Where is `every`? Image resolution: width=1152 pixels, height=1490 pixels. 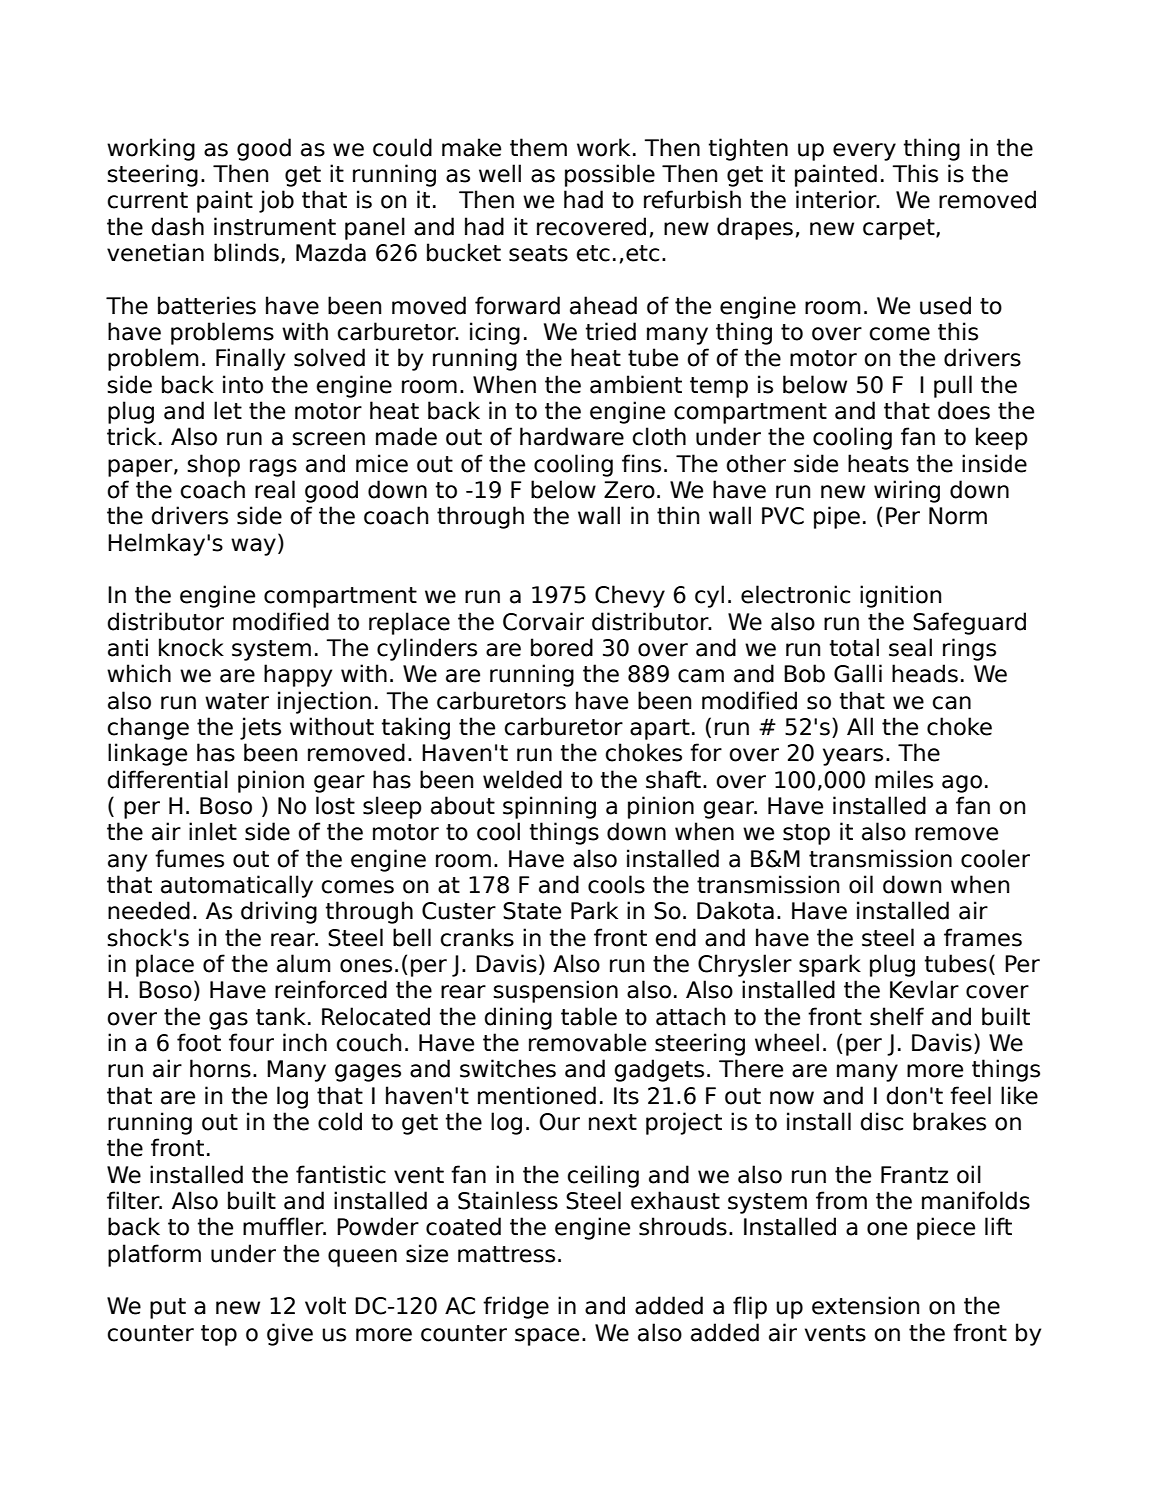 every is located at coordinates (864, 152).
